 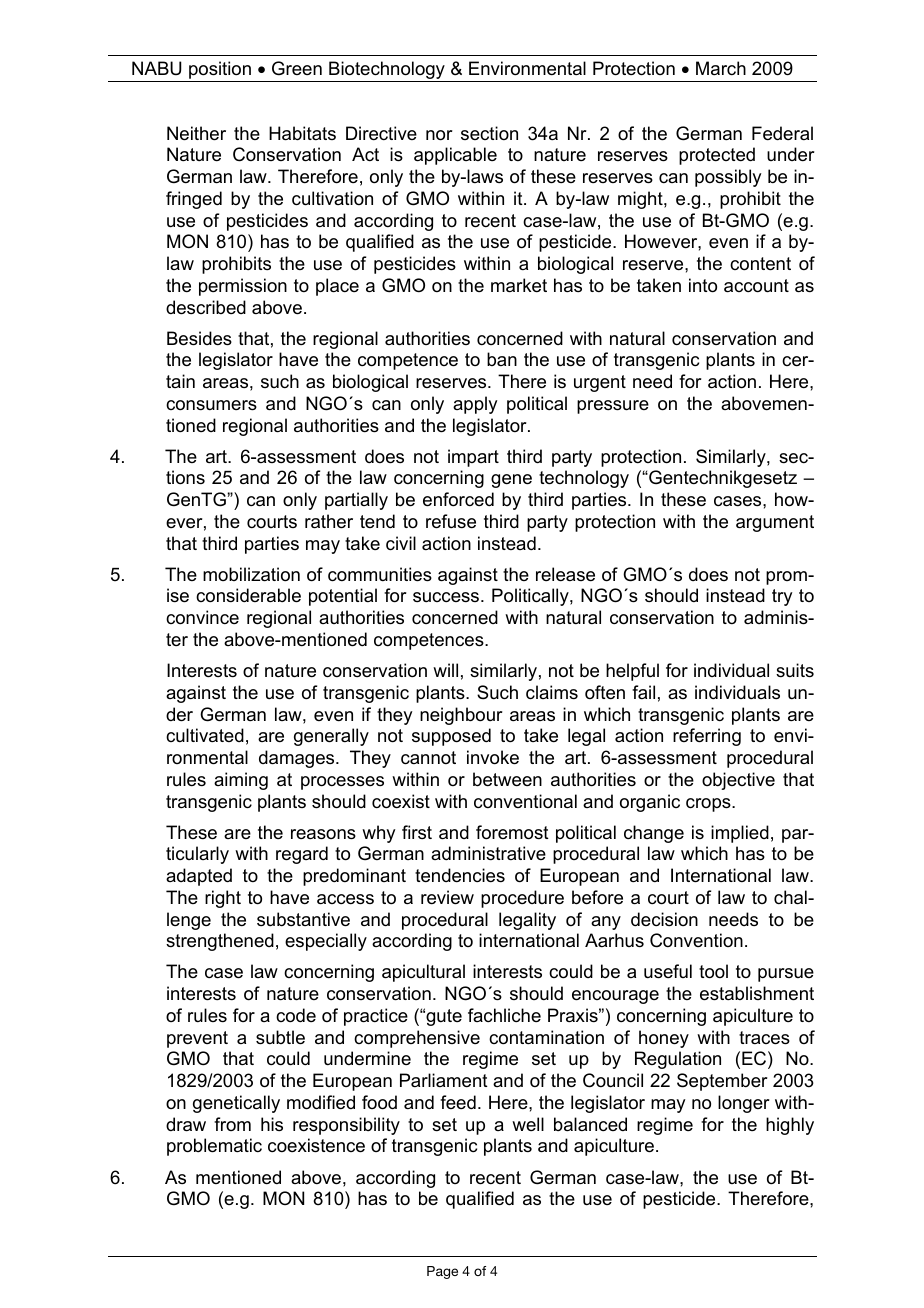 What do you see at coordinates (302, 133) in the screenshot?
I see `Habitats` at bounding box center [302, 133].
